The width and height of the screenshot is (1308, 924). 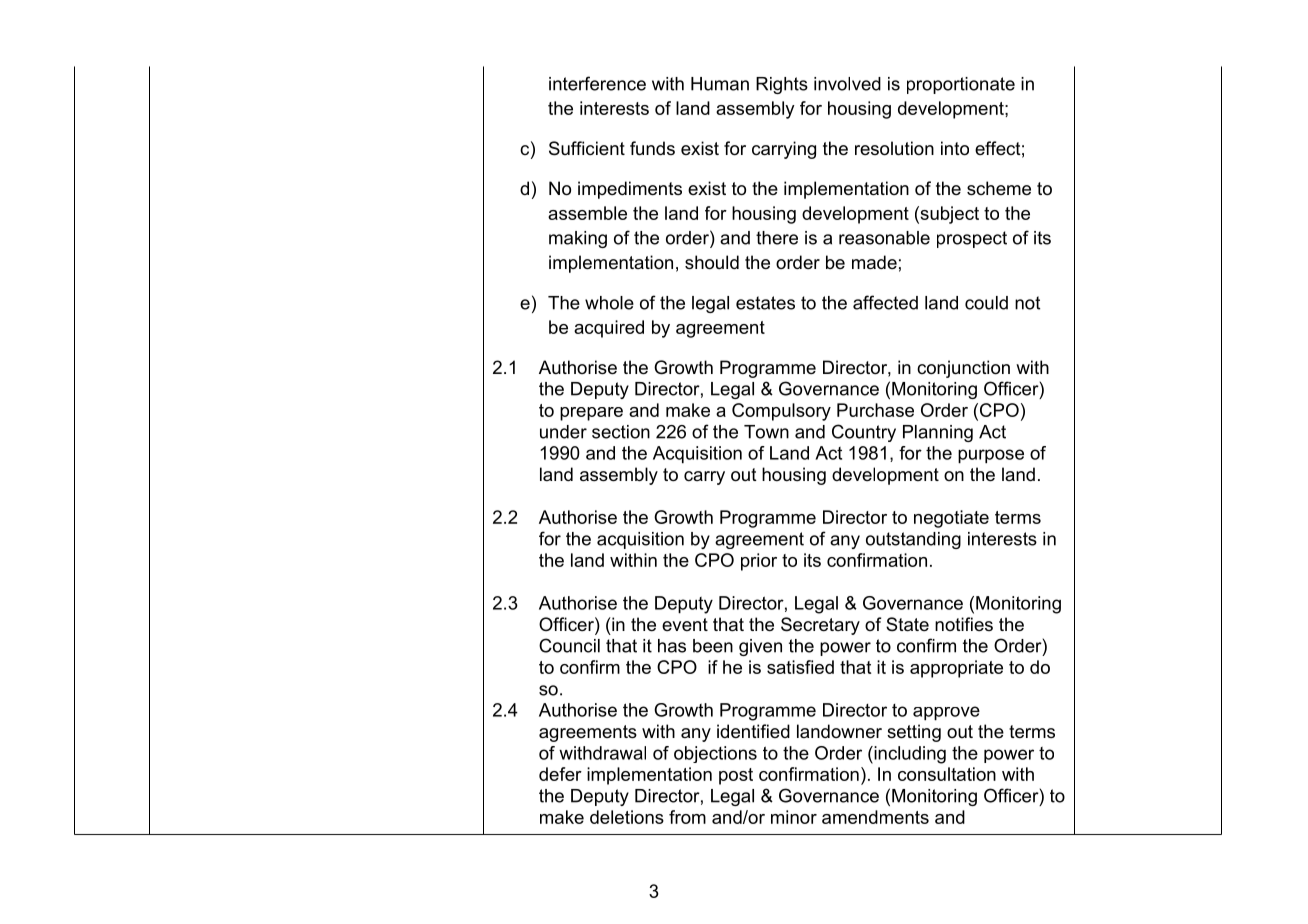 I want to click on notifies, so click(x=964, y=624).
